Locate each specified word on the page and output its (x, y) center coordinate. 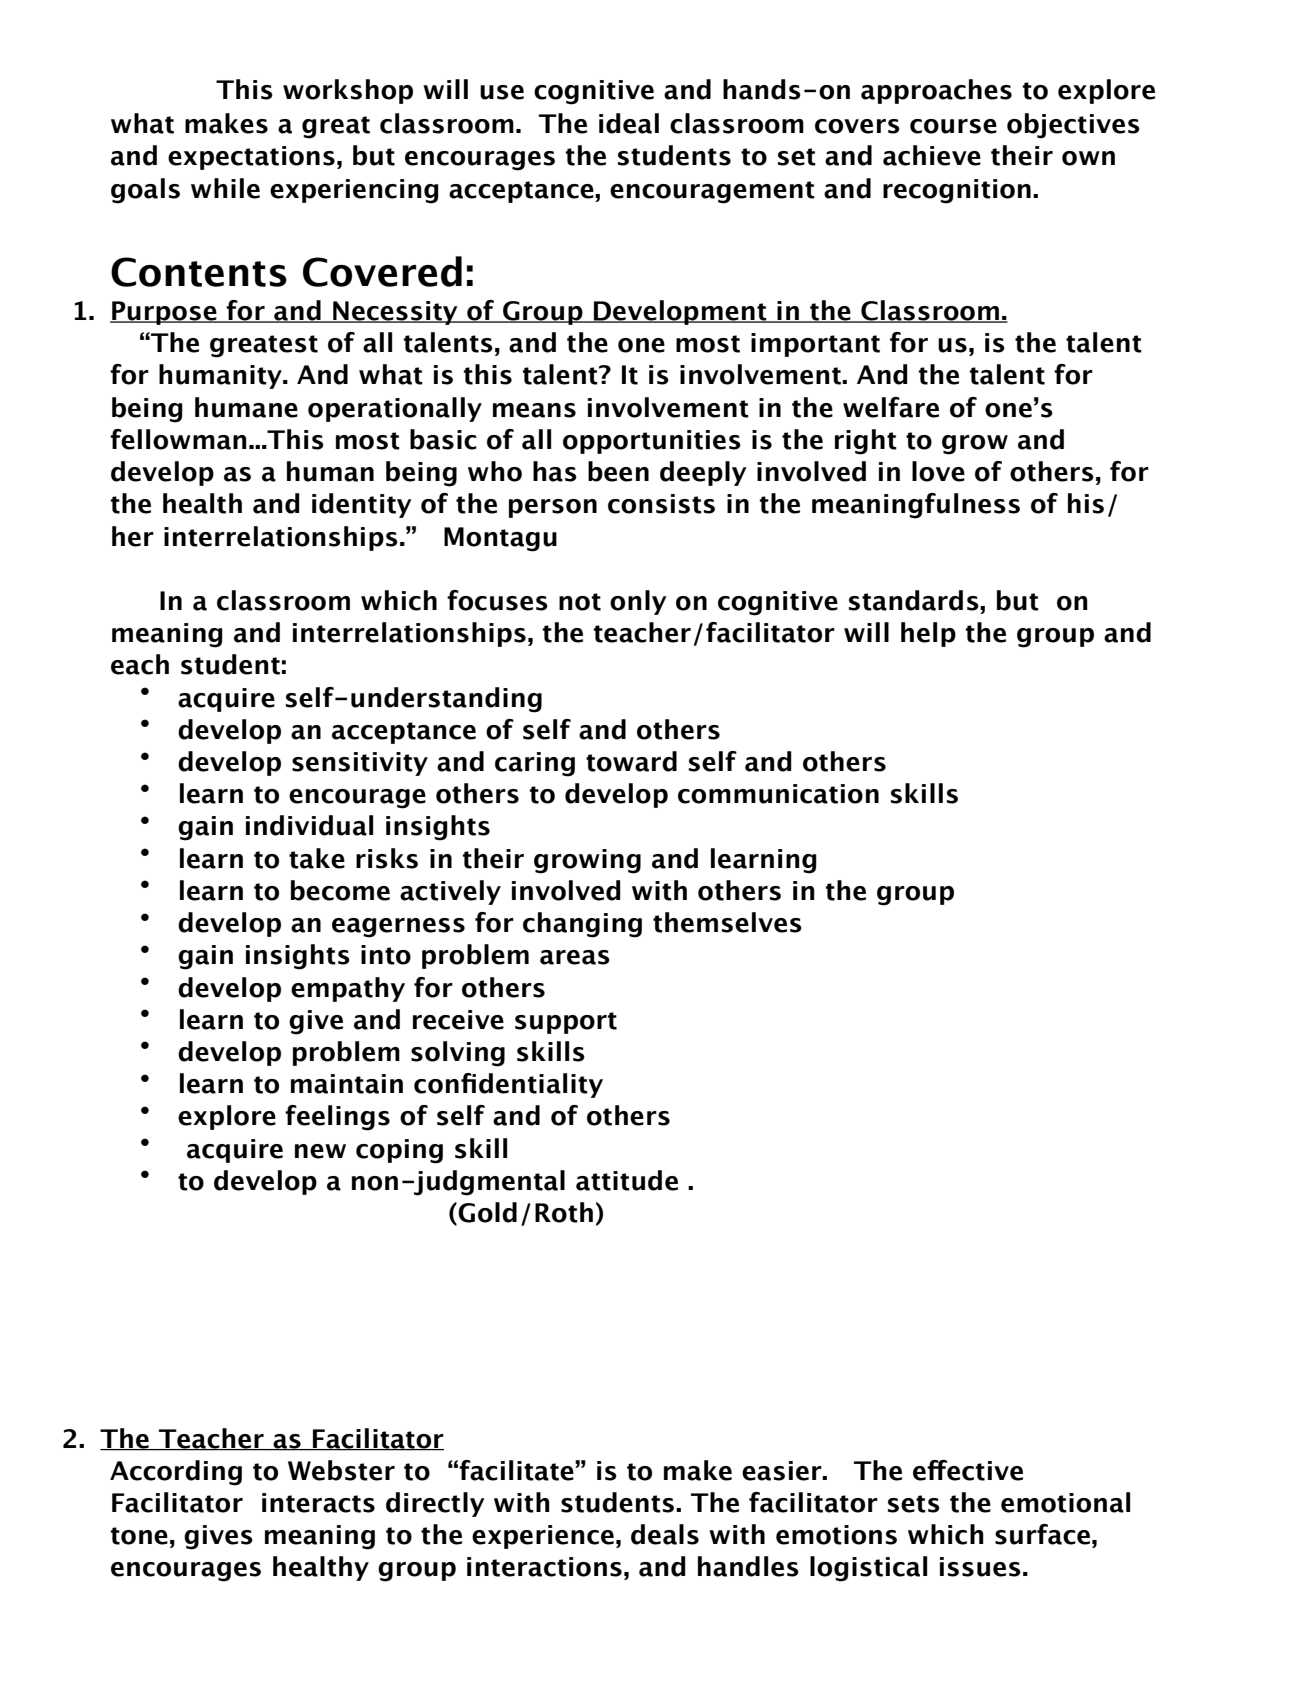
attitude (627, 1180)
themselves (727, 922)
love (938, 471)
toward (631, 761)
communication (778, 794)
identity (362, 505)
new (320, 1151)
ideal (629, 123)
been (618, 471)
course (953, 126)
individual (309, 825)
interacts (318, 1503)
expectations (251, 158)
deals (665, 1534)
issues (980, 1567)
